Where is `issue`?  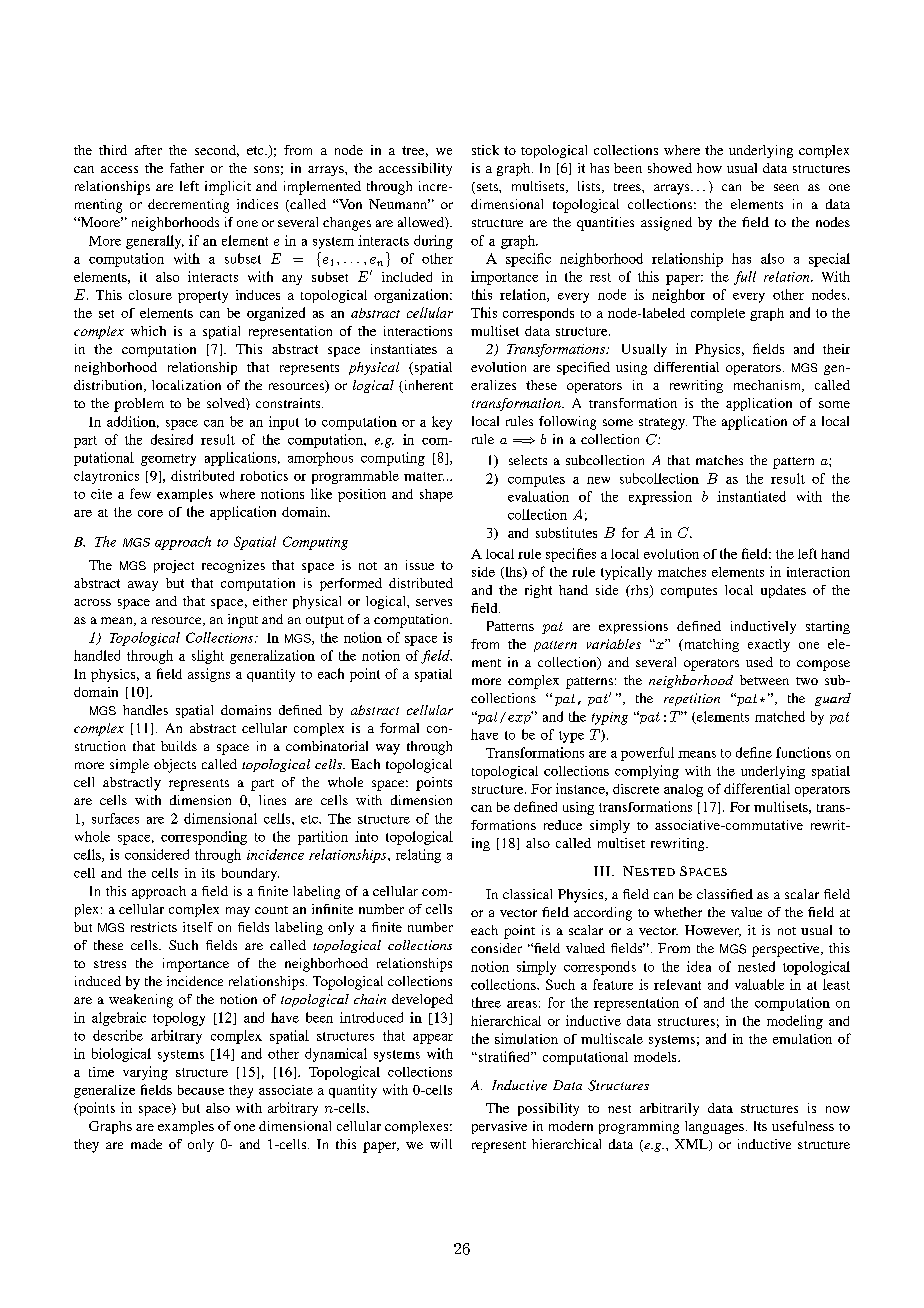
issue is located at coordinates (420, 565).
